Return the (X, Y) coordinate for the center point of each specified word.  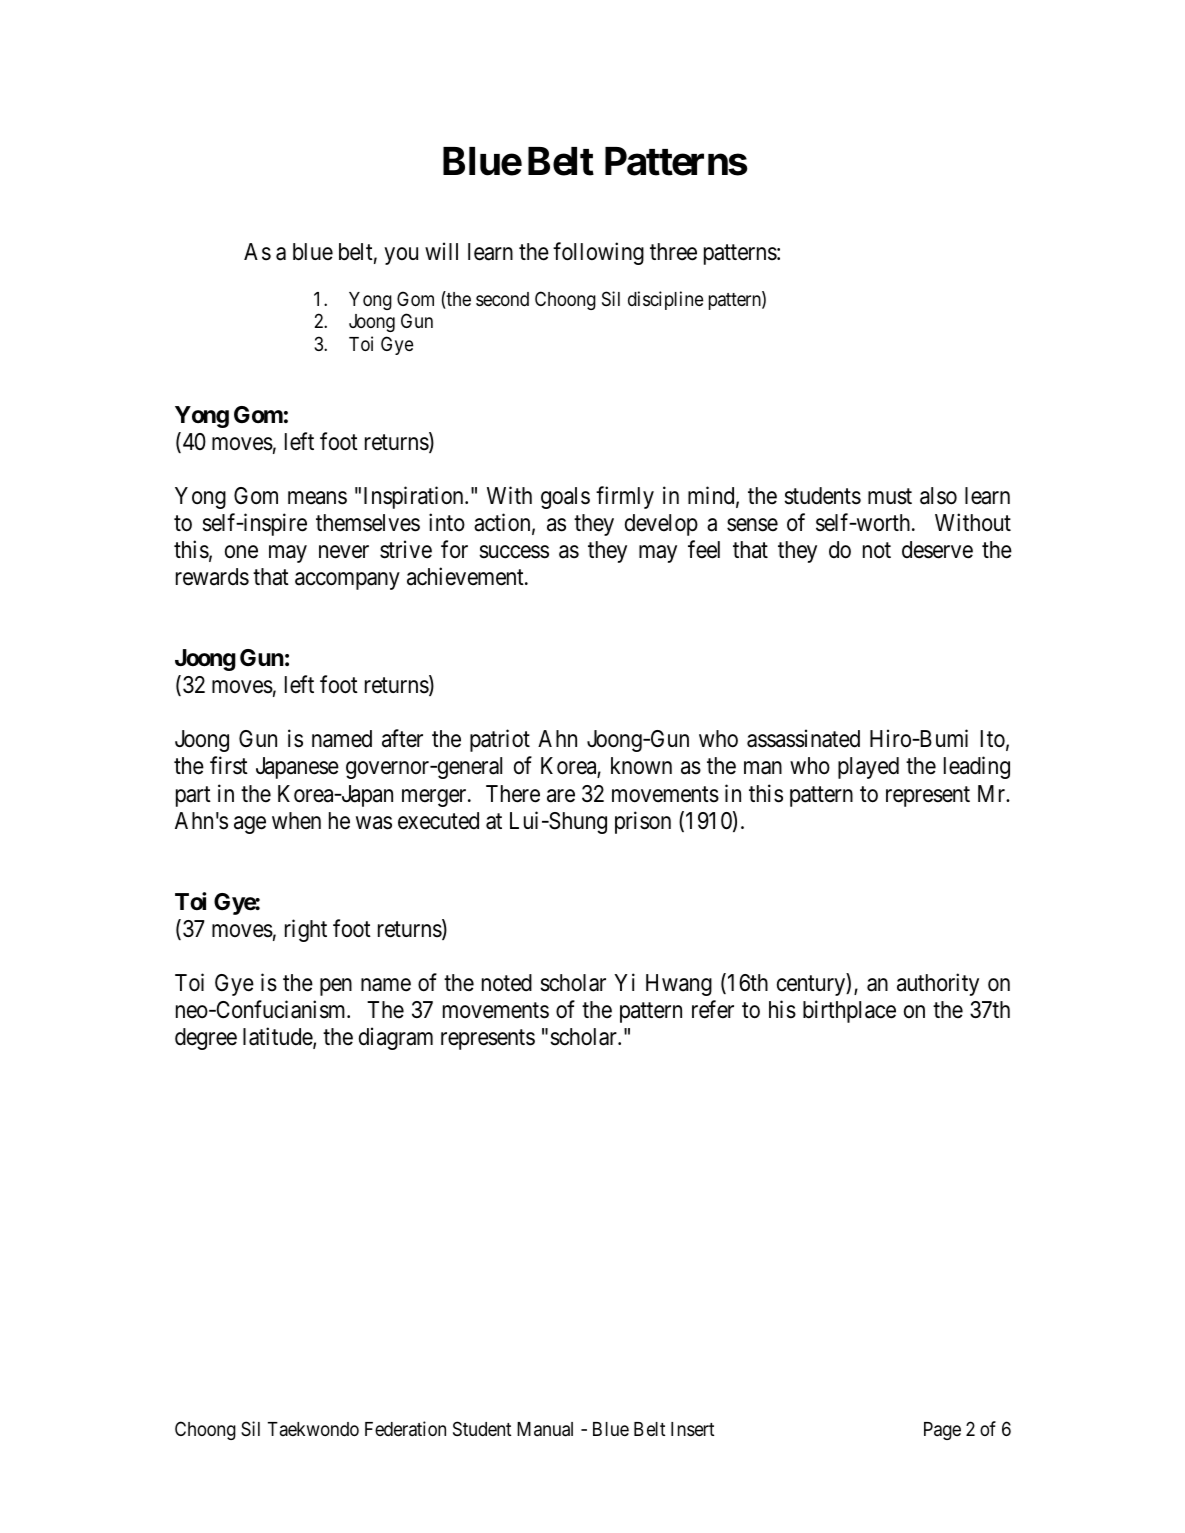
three (673, 252)
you (401, 256)
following (598, 253)
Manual (545, 1429)
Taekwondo (313, 1429)
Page (942, 1431)
